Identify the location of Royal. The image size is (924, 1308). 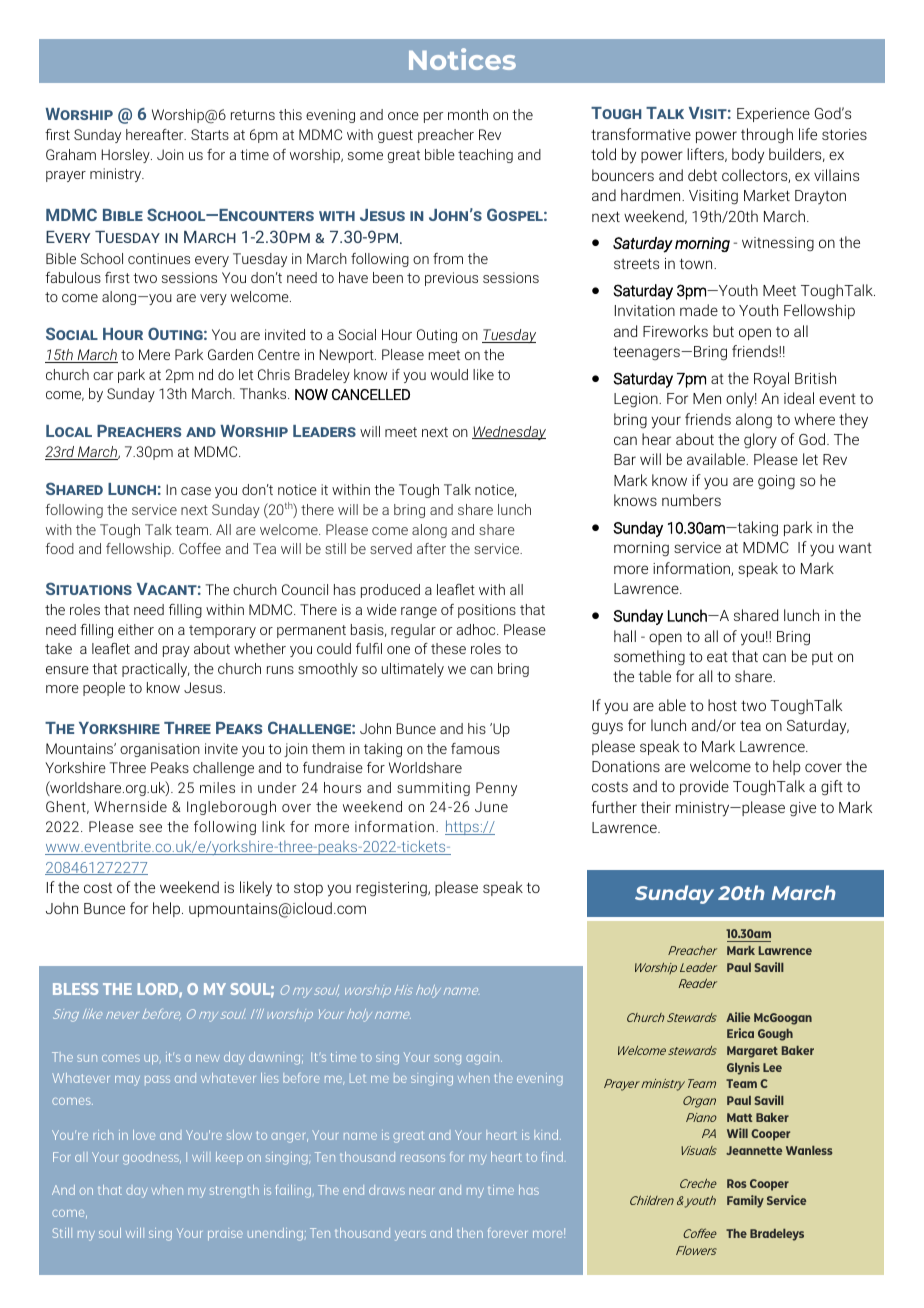
(771, 380).
